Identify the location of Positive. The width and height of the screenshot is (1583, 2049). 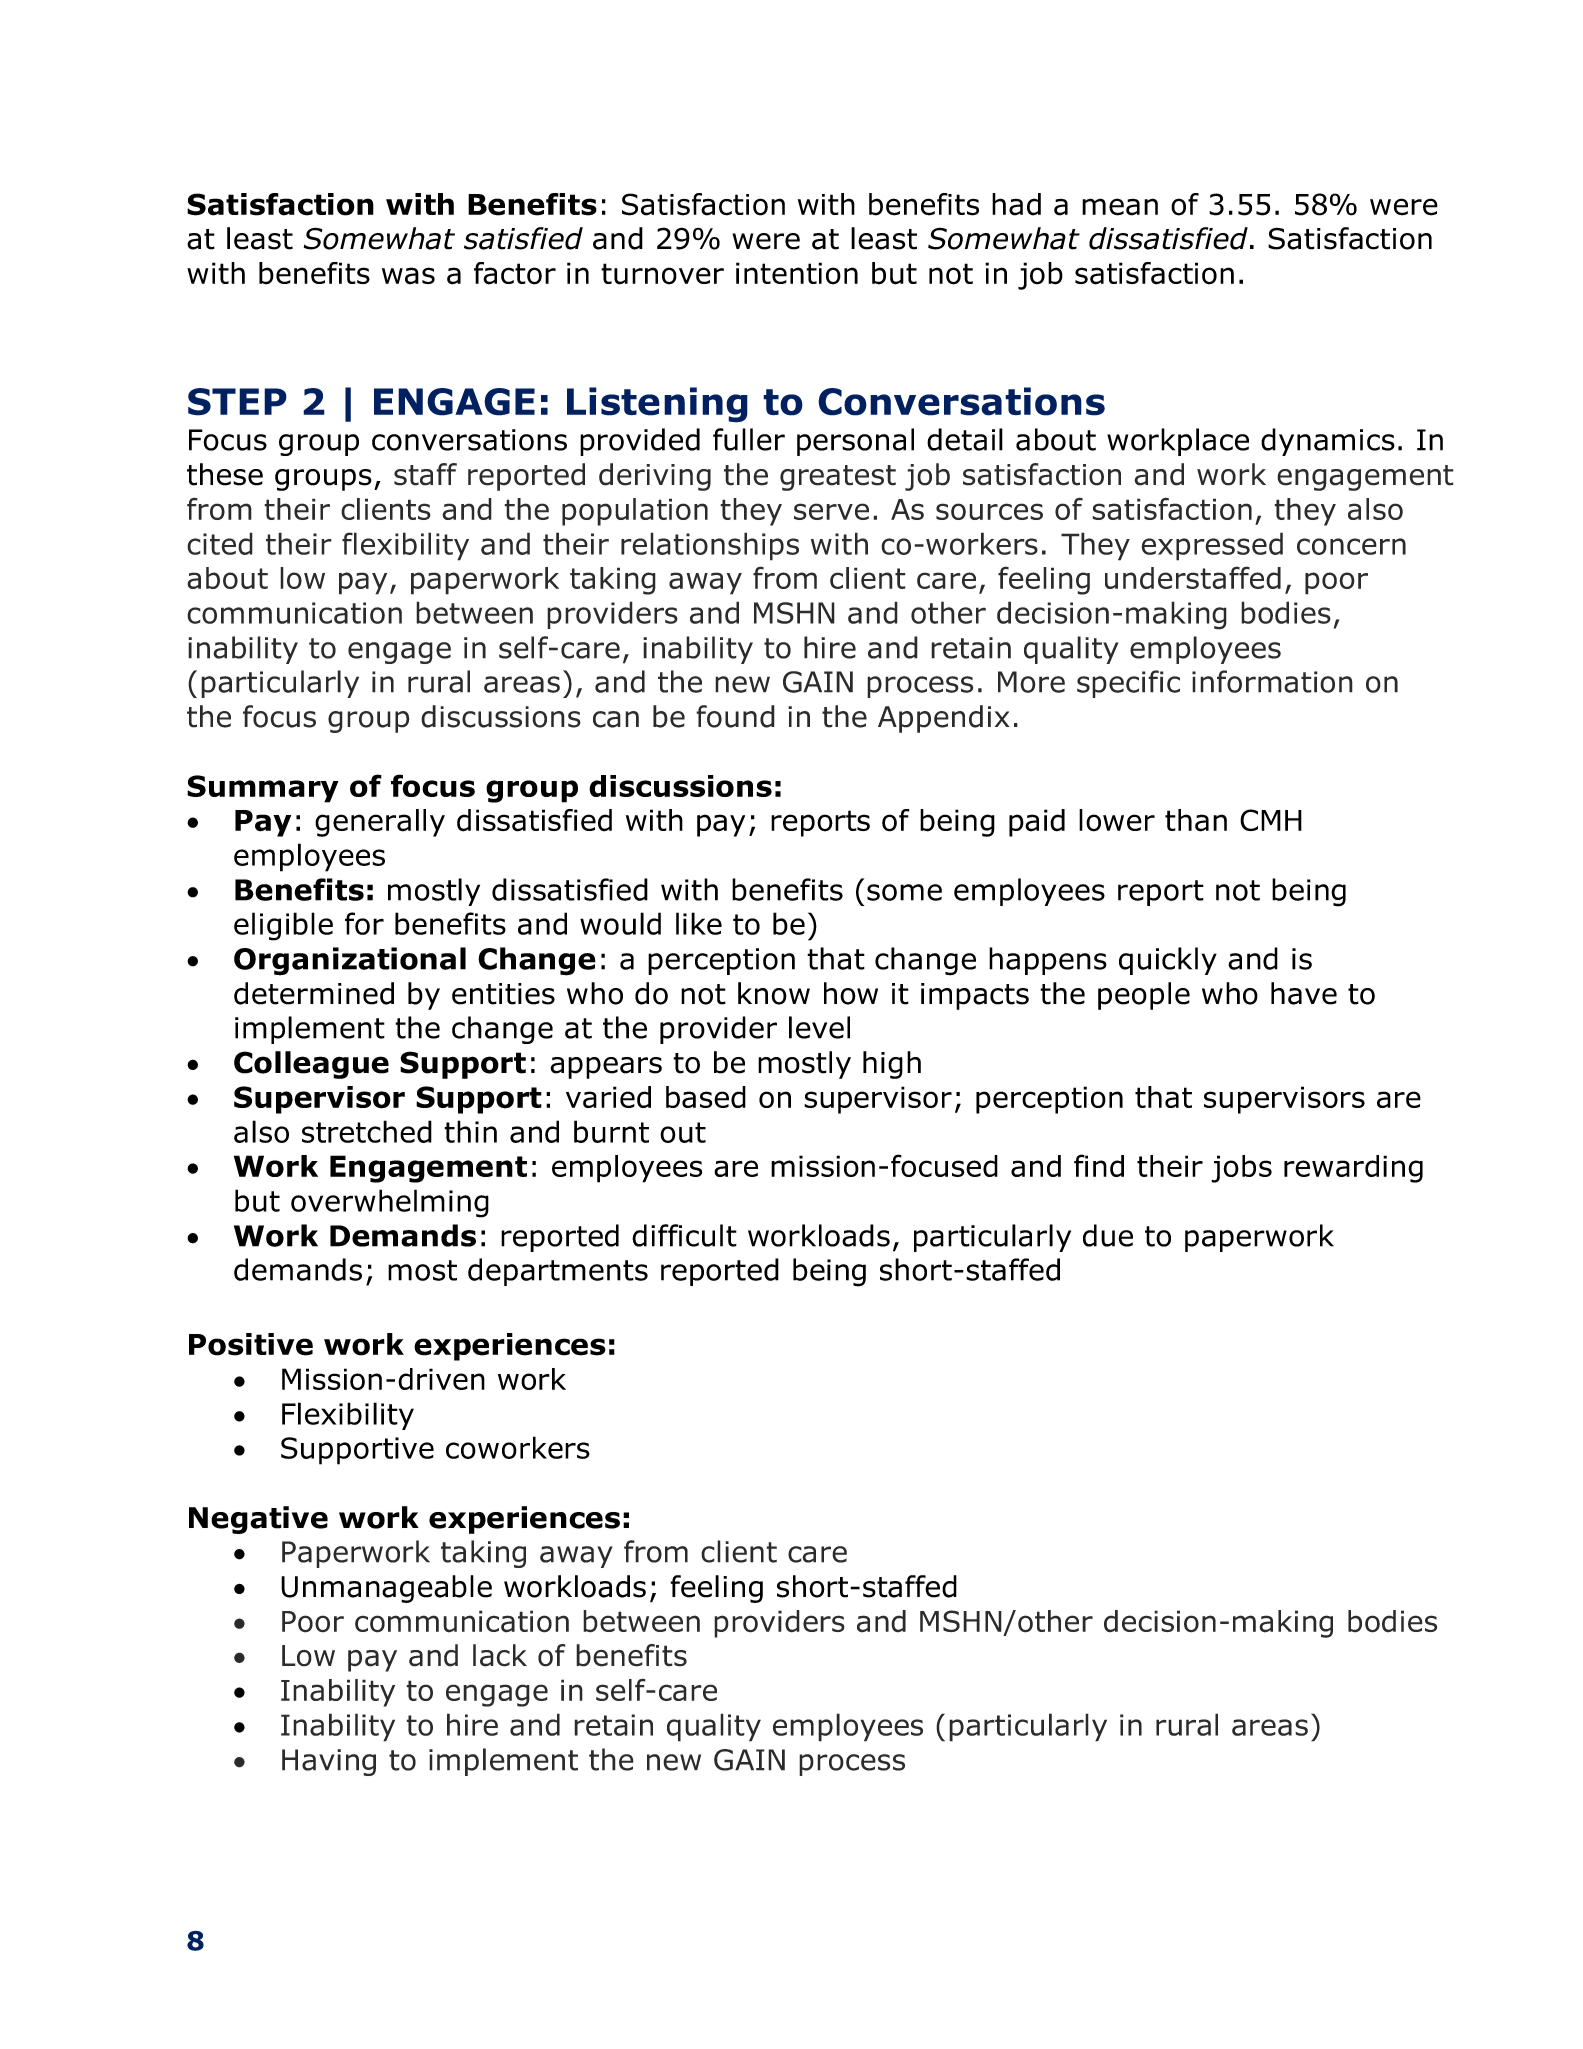
(251, 1344).
